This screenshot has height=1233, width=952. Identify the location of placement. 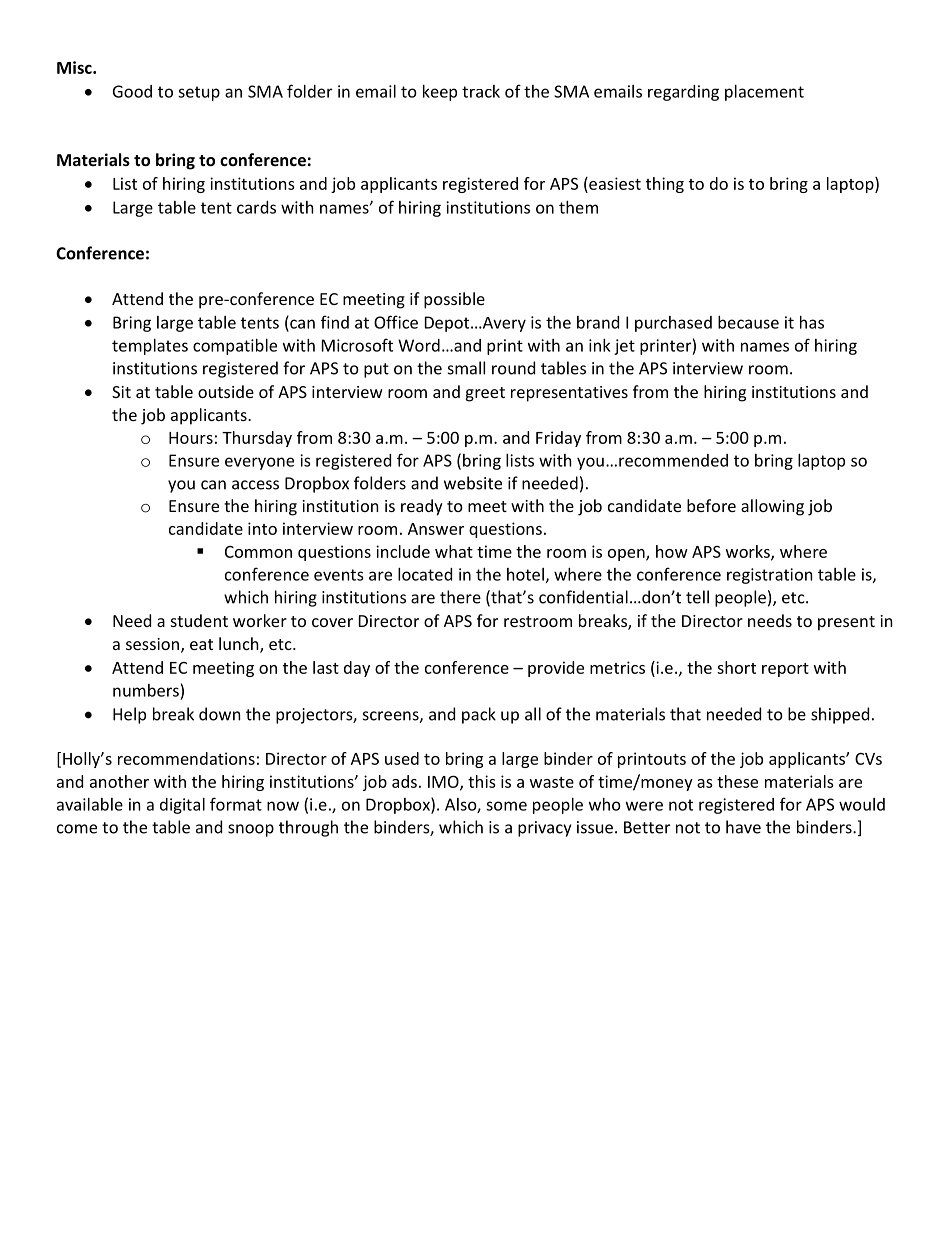
(764, 93).
